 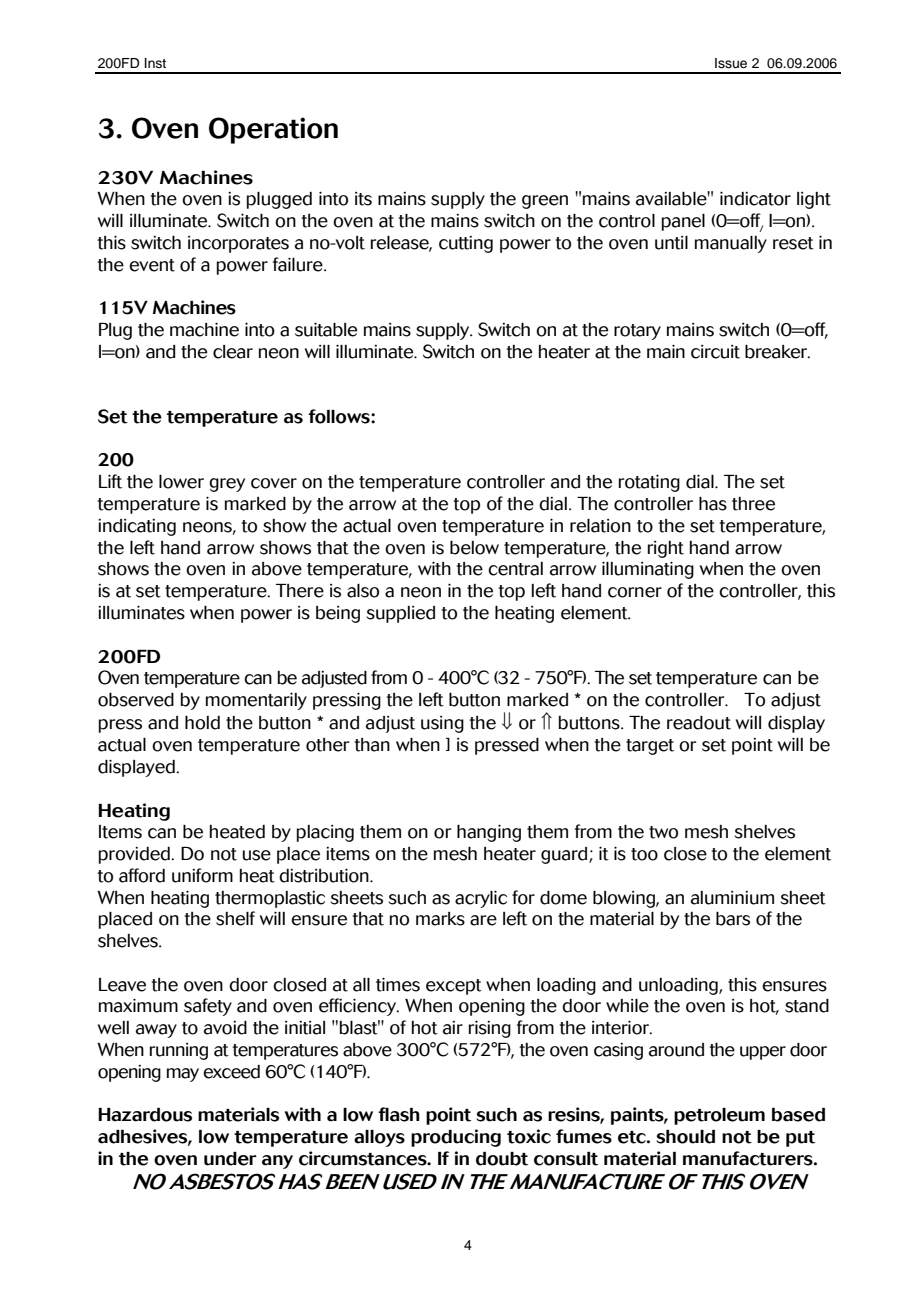 I want to click on three, so click(x=753, y=504).
